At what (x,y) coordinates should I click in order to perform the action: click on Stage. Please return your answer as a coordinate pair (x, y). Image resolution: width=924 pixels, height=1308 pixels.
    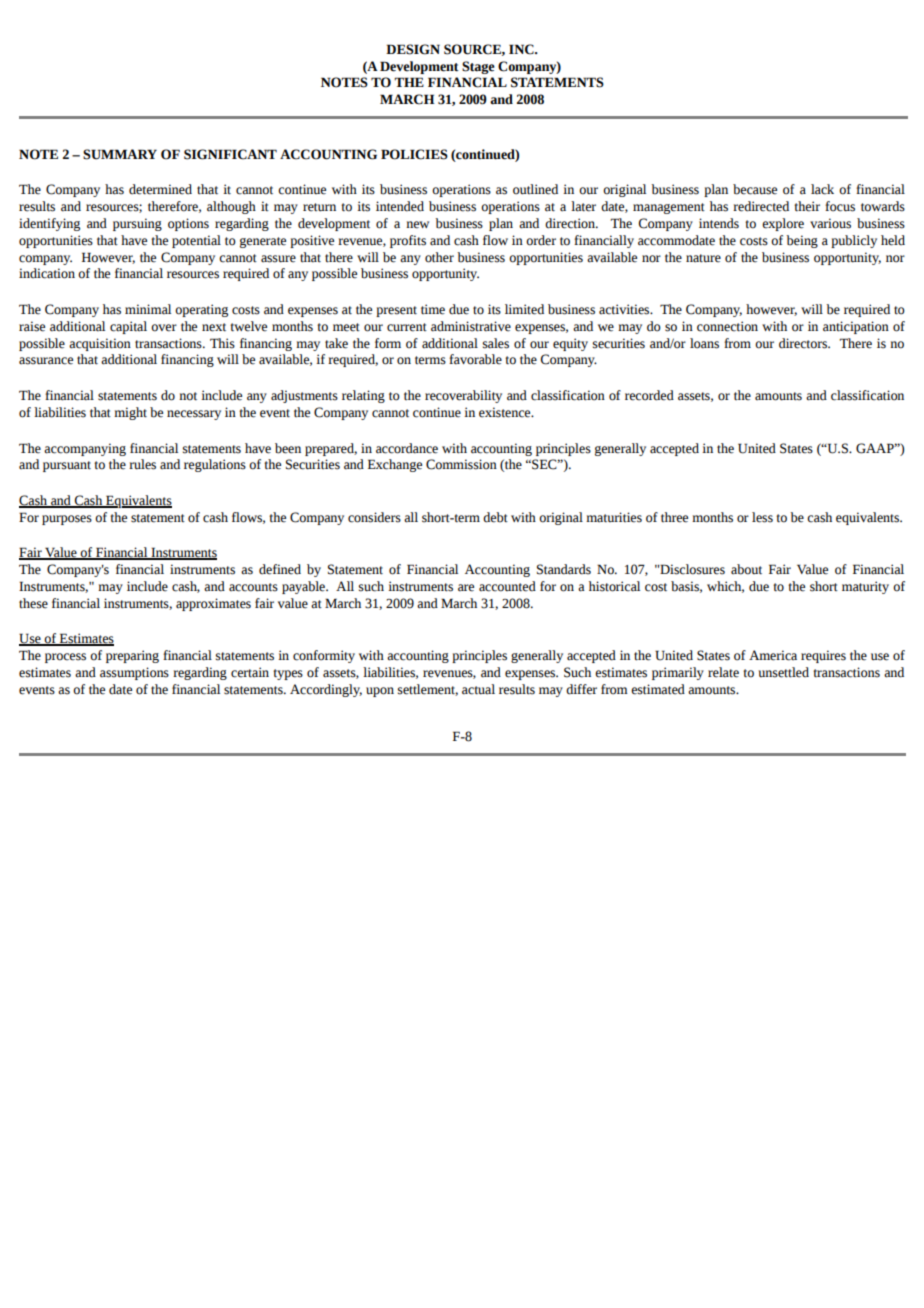
    Looking at the image, I should click on (478, 67).
